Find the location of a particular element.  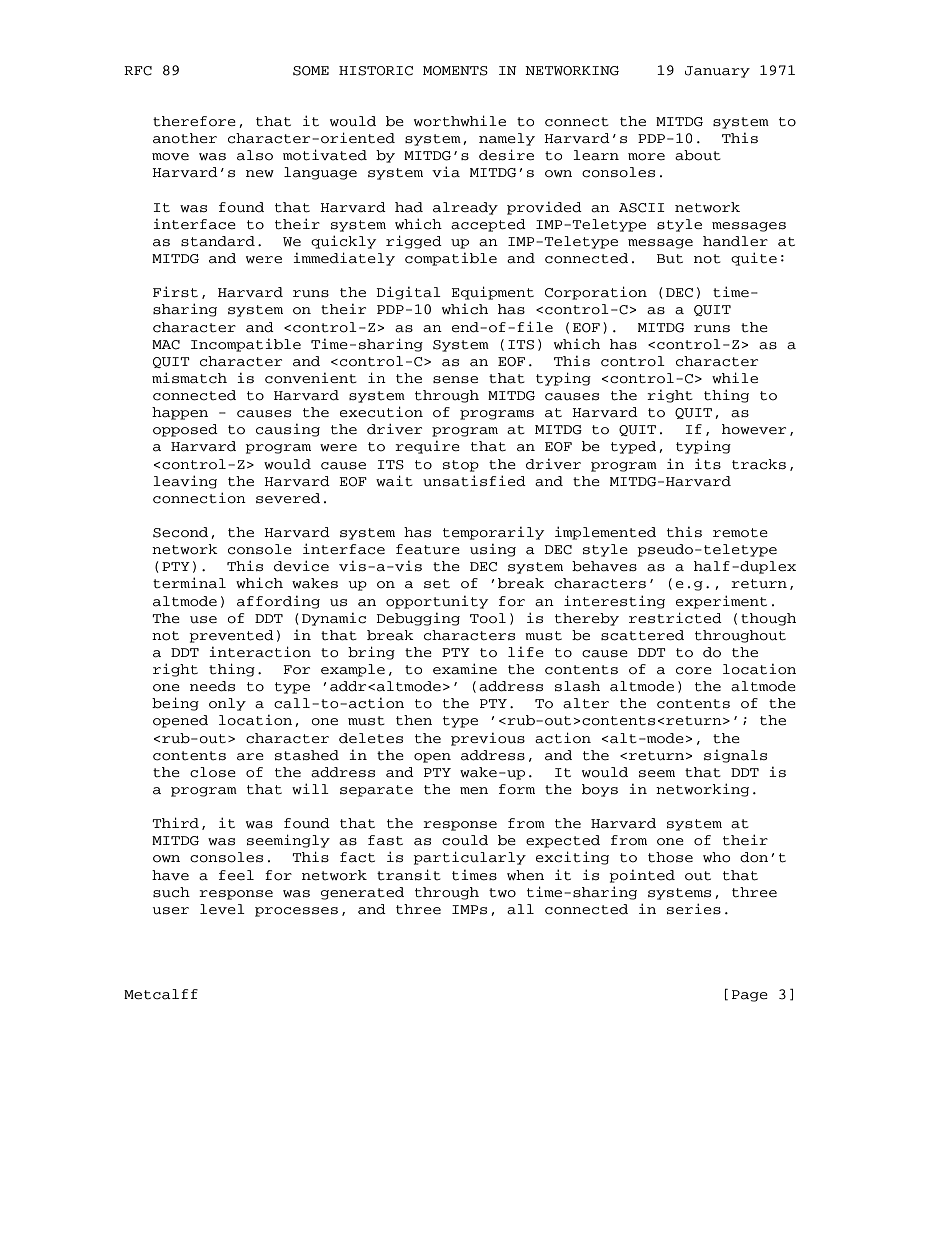

level is located at coordinates (222, 909).
